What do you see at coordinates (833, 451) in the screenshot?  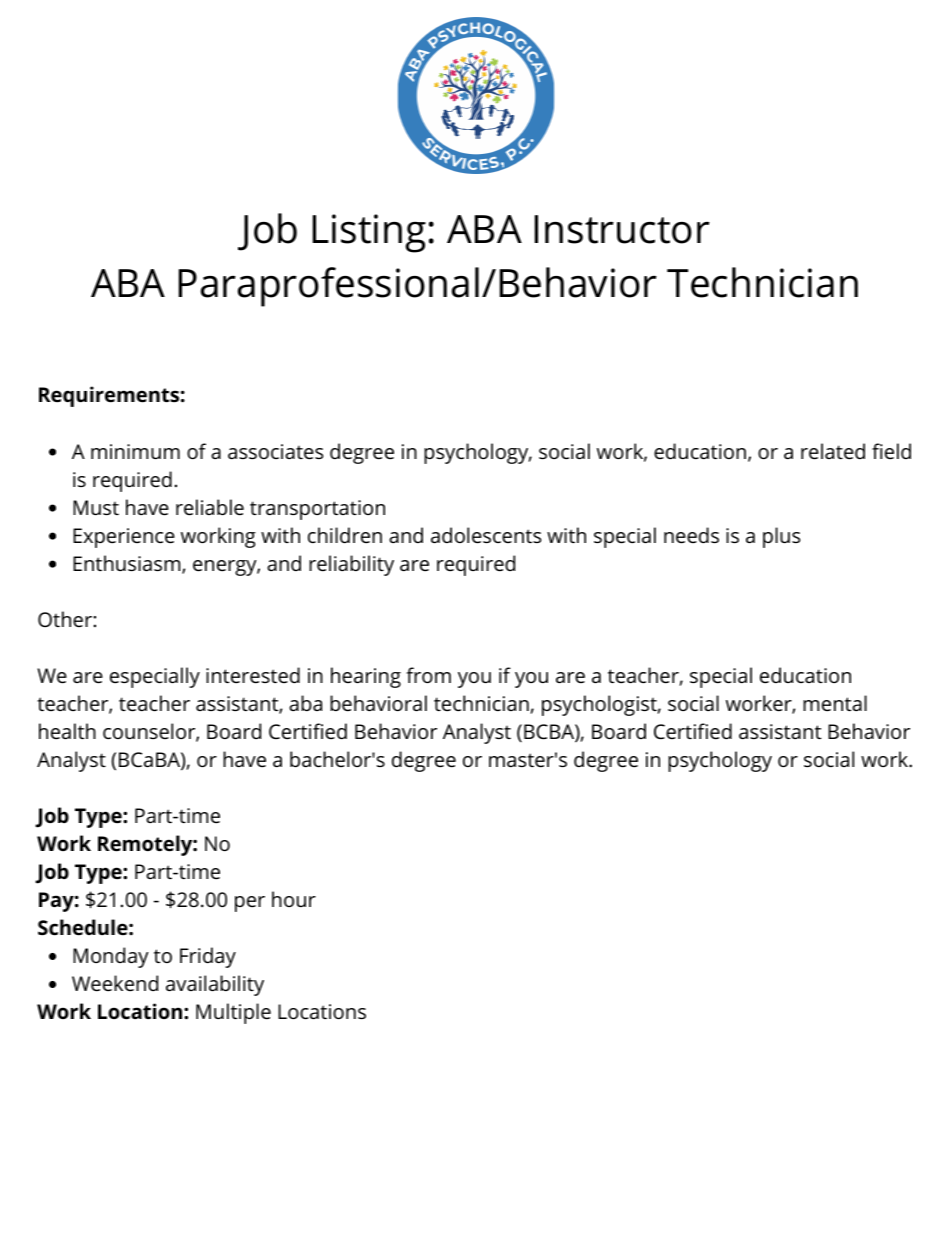 I see `related` at bounding box center [833, 451].
